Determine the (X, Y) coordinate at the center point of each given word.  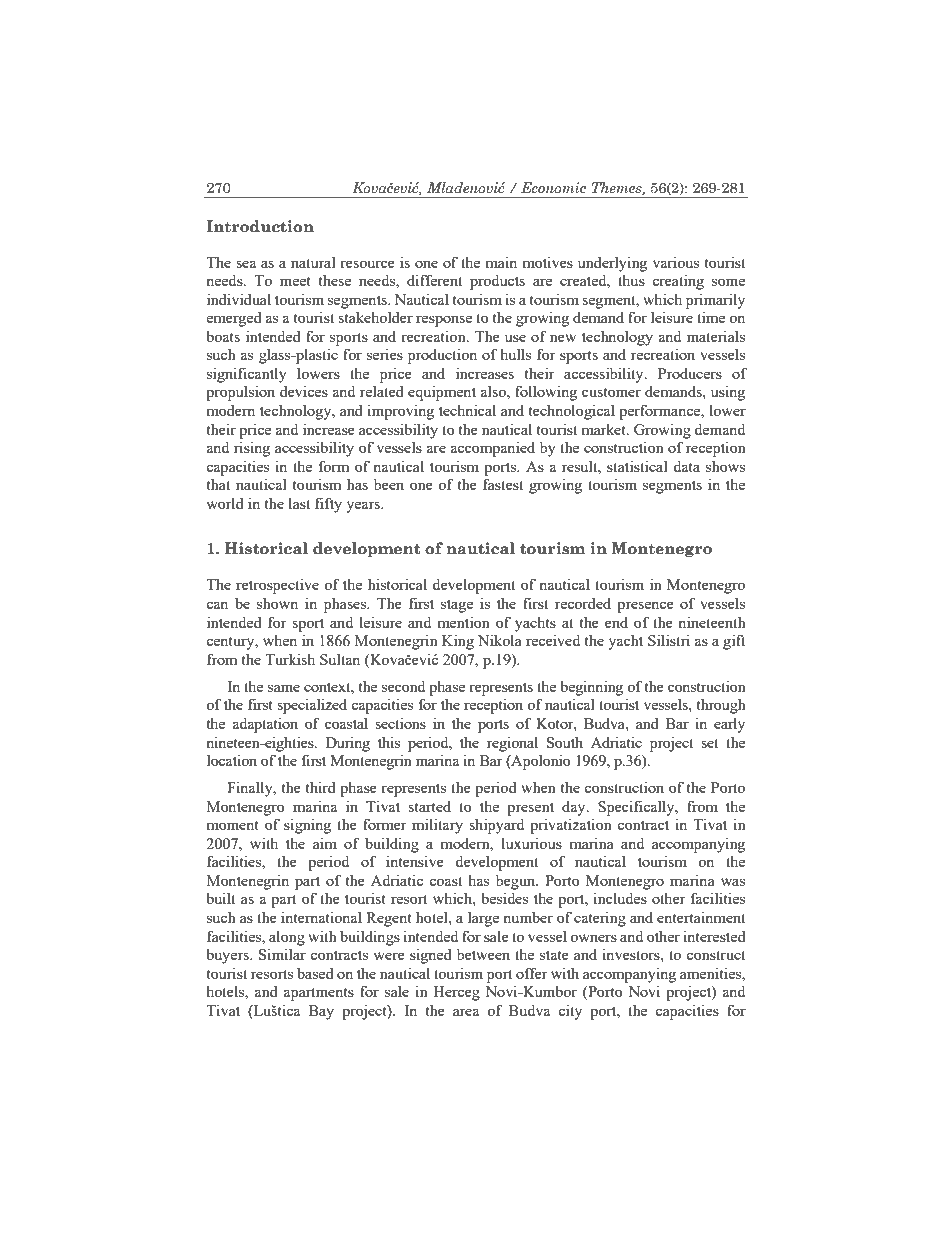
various (676, 262)
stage (457, 606)
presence (645, 607)
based (315, 973)
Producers (690, 373)
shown (277, 603)
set (709, 743)
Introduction (260, 226)
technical (467, 410)
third (321, 787)
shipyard (496, 826)
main (501, 262)
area (466, 1012)
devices (304, 391)
